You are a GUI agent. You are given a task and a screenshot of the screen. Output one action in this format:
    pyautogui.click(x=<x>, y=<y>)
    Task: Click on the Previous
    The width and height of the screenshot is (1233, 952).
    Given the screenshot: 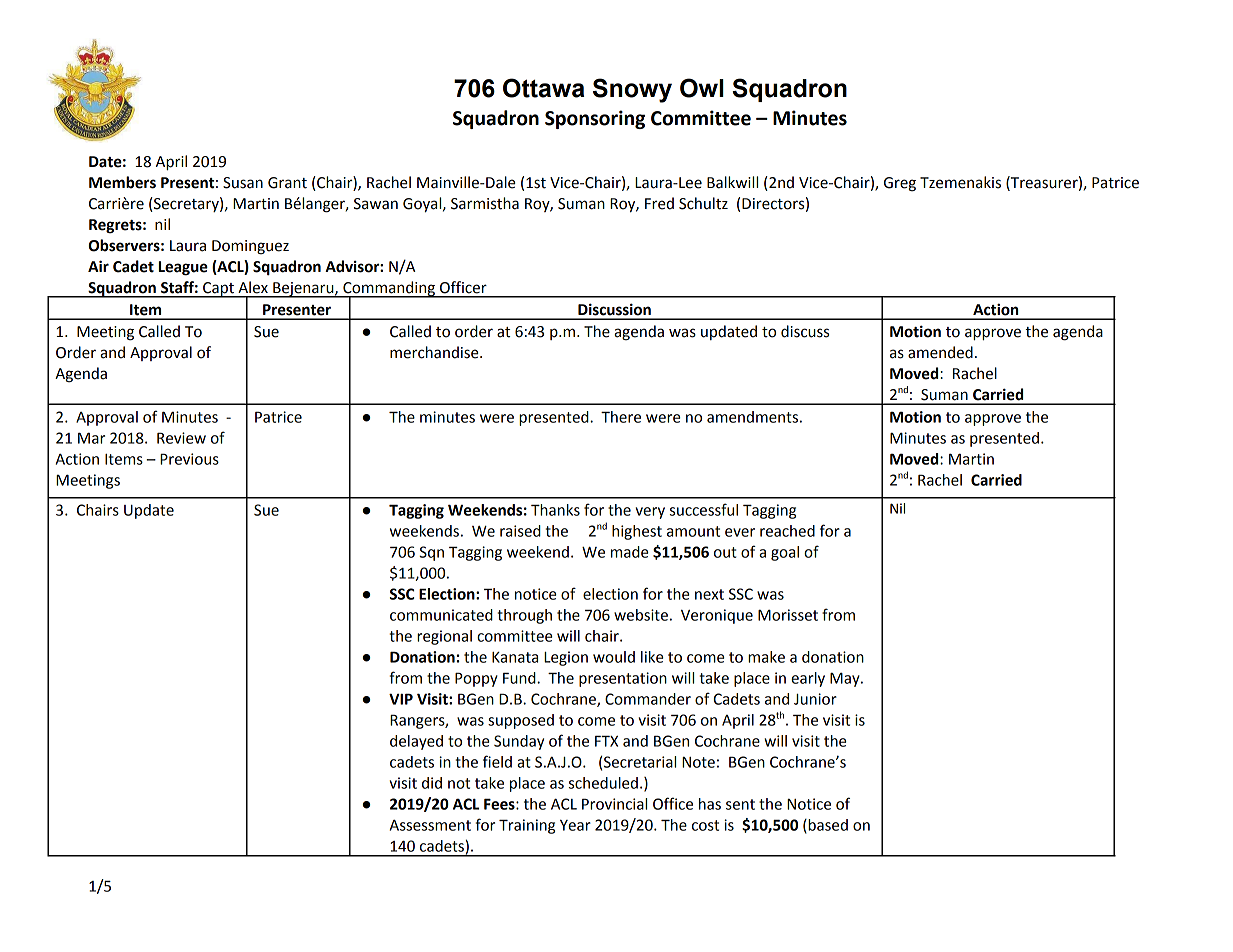 What is the action you would take?
    pyautogui.click(x=189, y=459)
